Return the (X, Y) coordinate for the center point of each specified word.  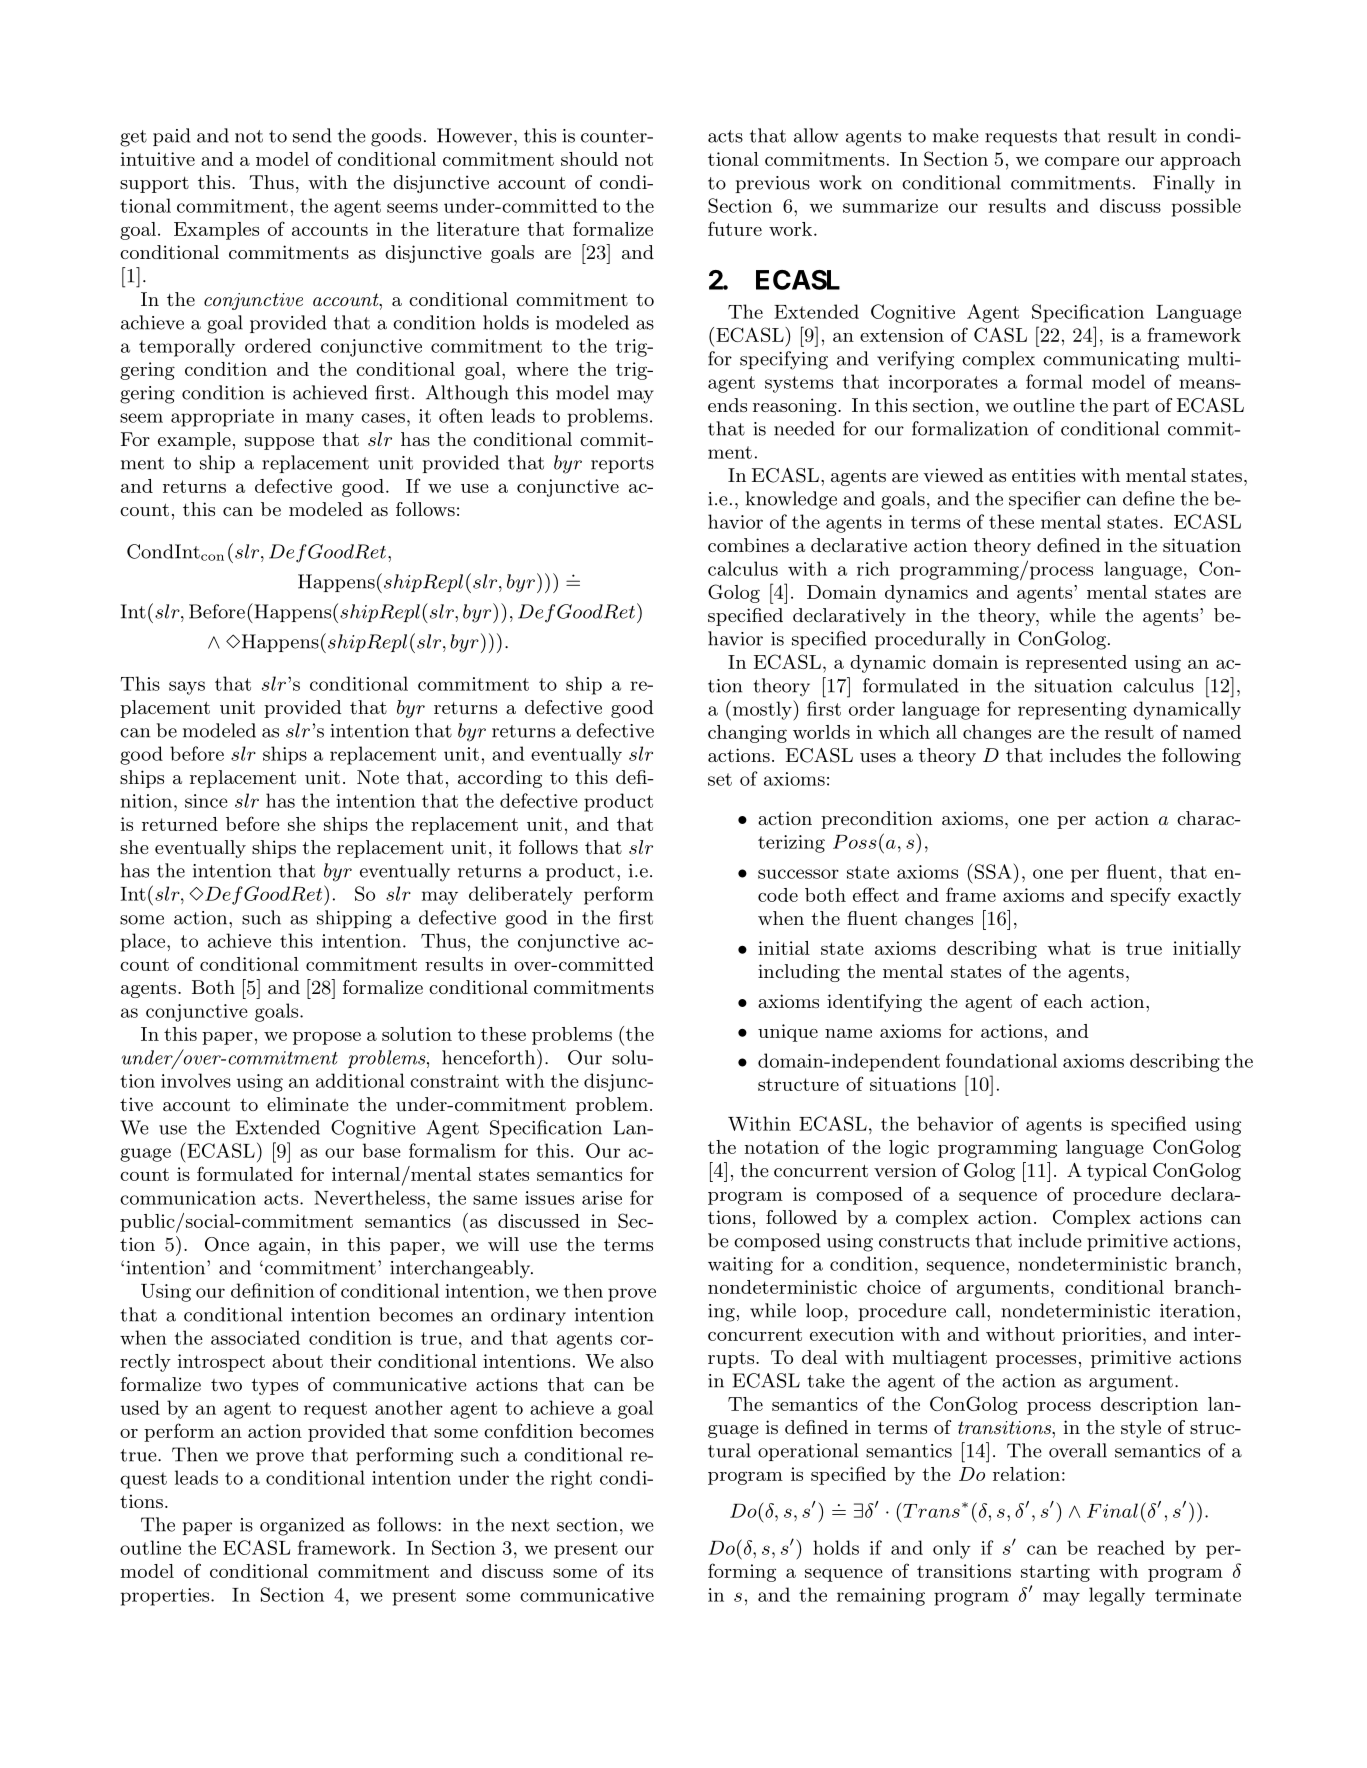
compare (1082, 163)
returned (180, 824)
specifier (1045, 500)
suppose (279, 443)
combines (748, 545)
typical (1117, 1172)
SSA (993, 871)
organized (302, 1526)
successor (798, 874)
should (589, 159)
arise (602, 1198)
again (283, 1246)
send (312, 135)
